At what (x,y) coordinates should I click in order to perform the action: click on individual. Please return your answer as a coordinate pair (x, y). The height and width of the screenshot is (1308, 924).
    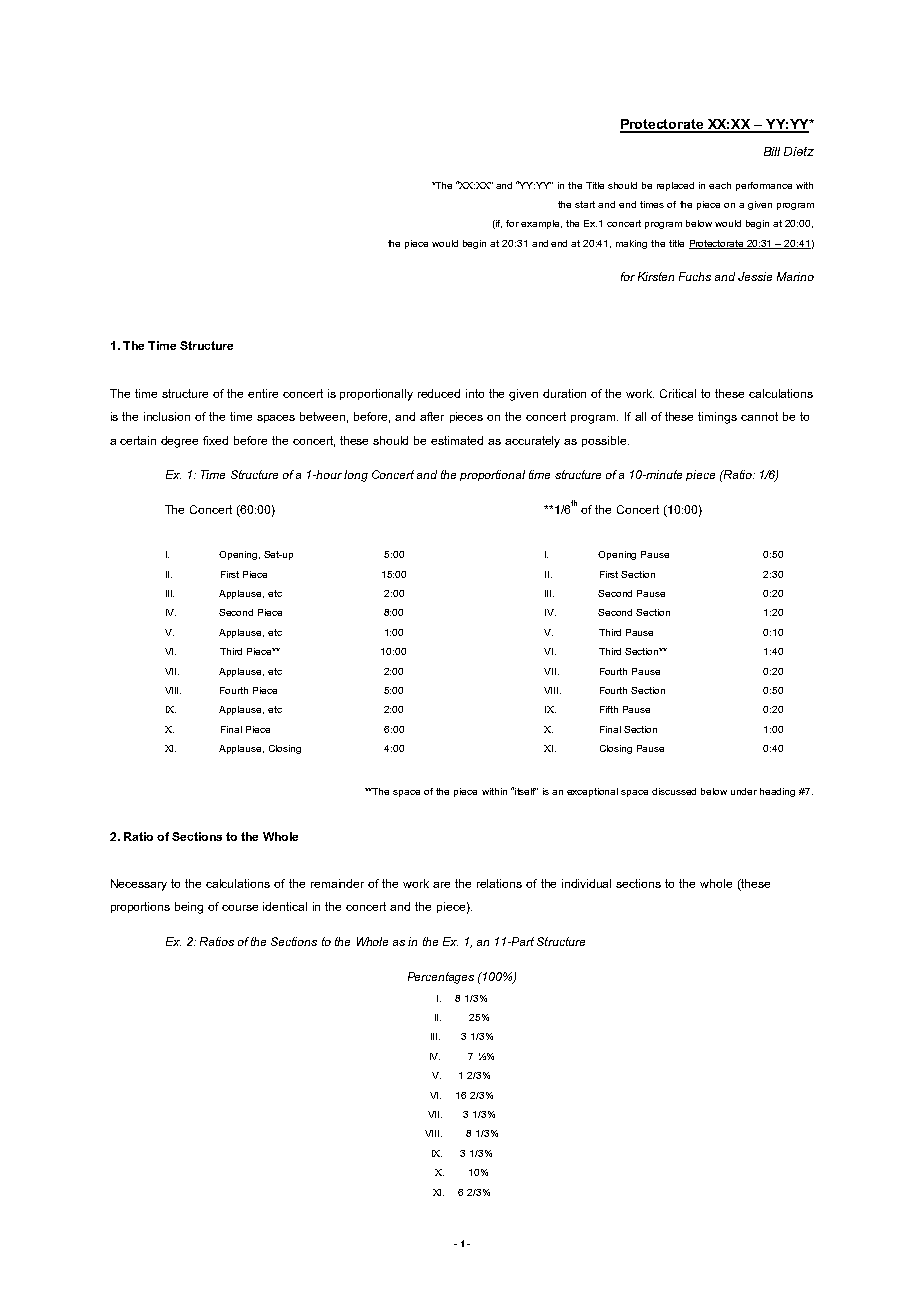
    Looking at the image, I should click on (586, 883).
